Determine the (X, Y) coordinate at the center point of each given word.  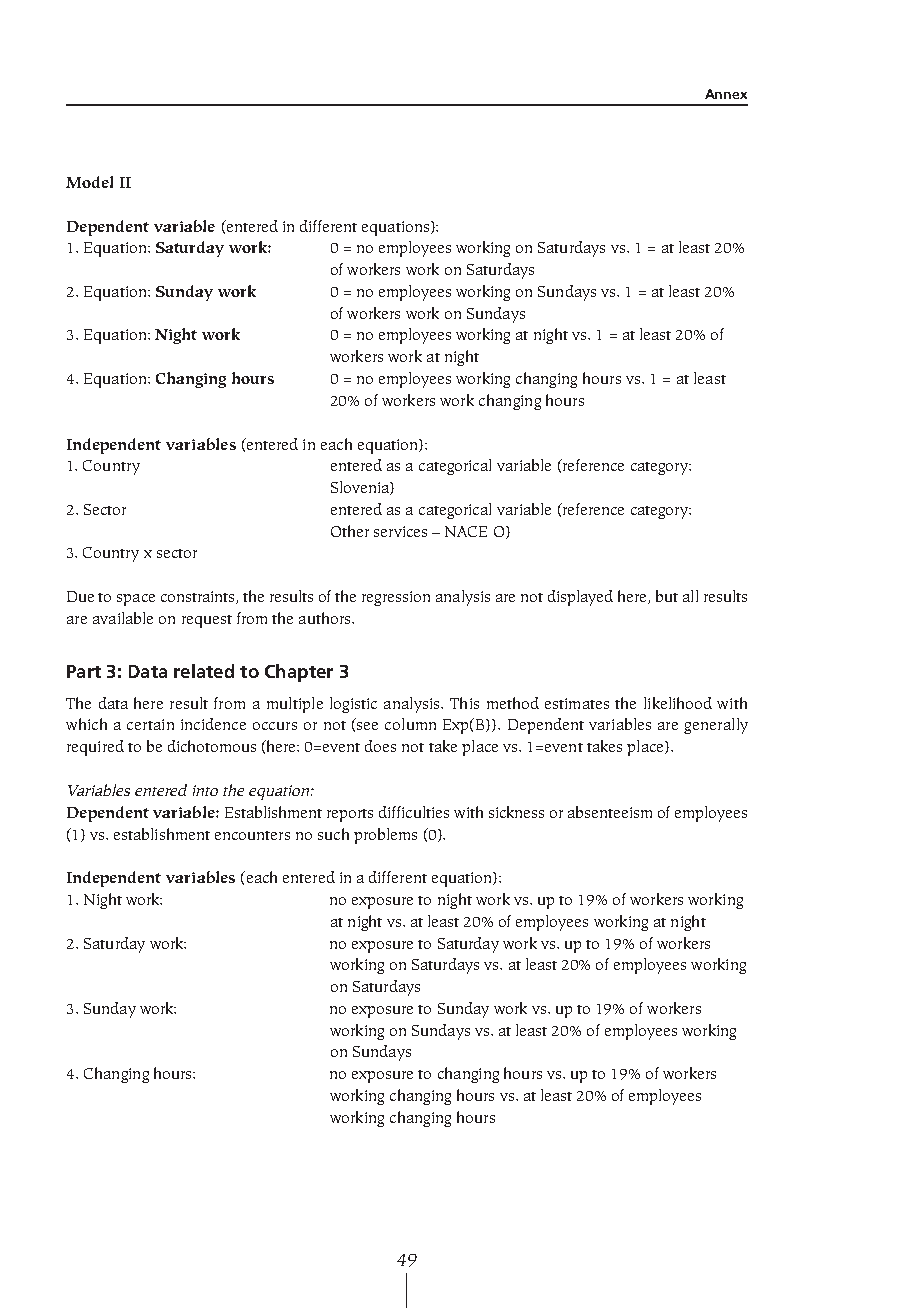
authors (326, 618)
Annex (726, 94)
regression (396, 598)
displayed (580, 598)
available (123, 618)
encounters (252, 835)
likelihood (678, 703)
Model (89, 182)
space (136, 600)
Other (350, 531)
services (400, 531)
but (667, 596)
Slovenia (361, 488)
